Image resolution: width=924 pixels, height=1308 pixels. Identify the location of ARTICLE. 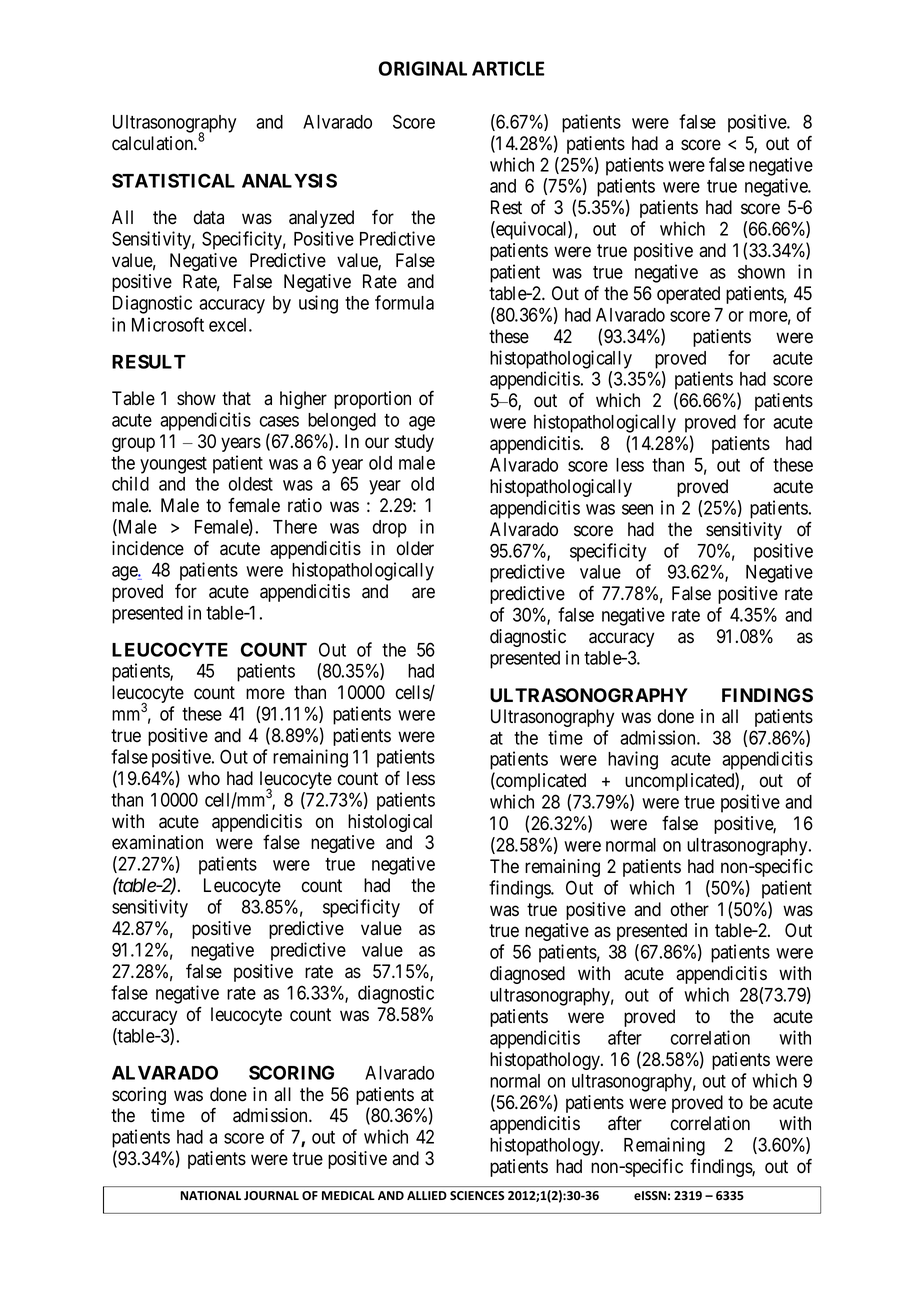
(508, 68).
